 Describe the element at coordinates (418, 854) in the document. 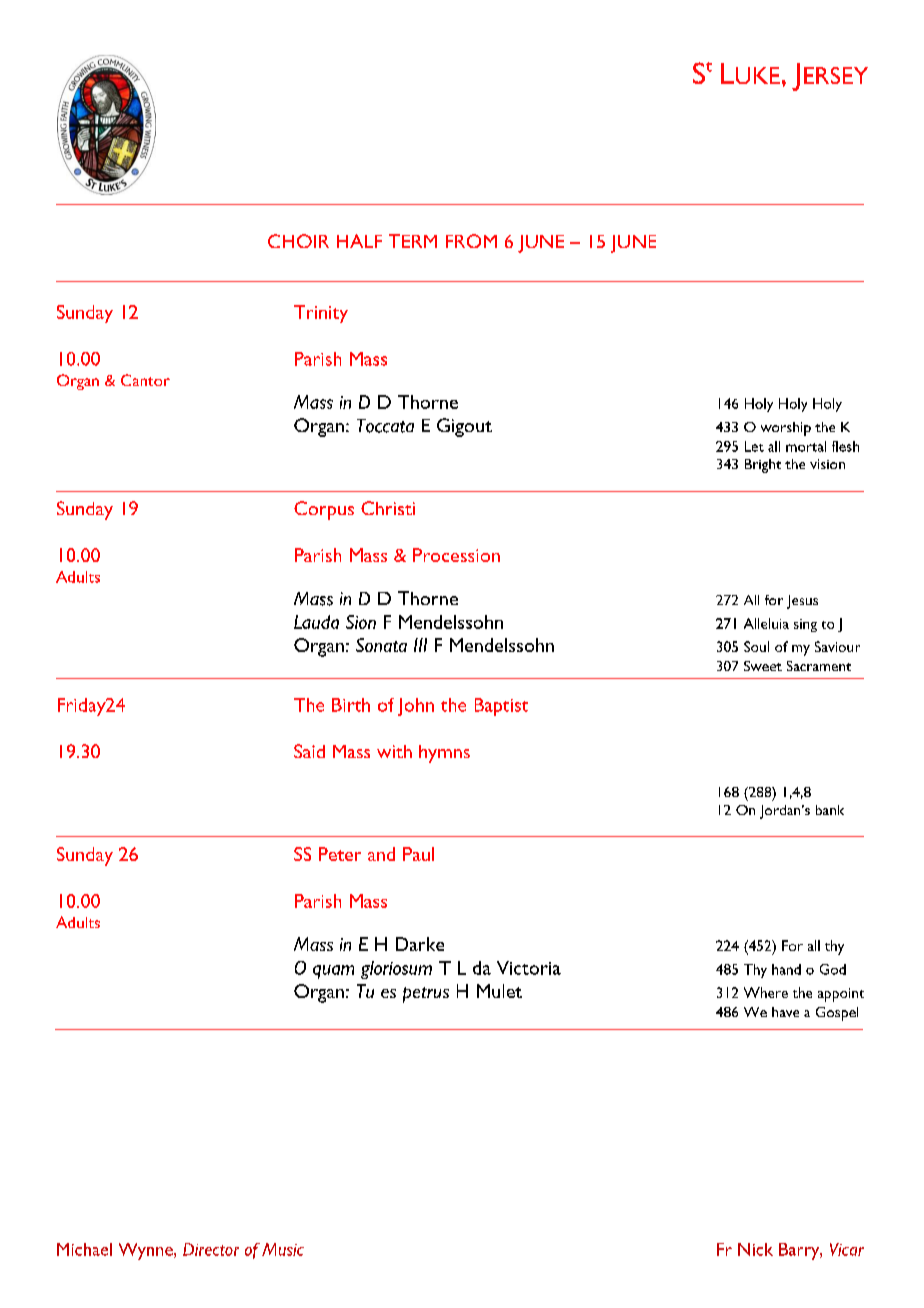

I see `Paul` at that location.
